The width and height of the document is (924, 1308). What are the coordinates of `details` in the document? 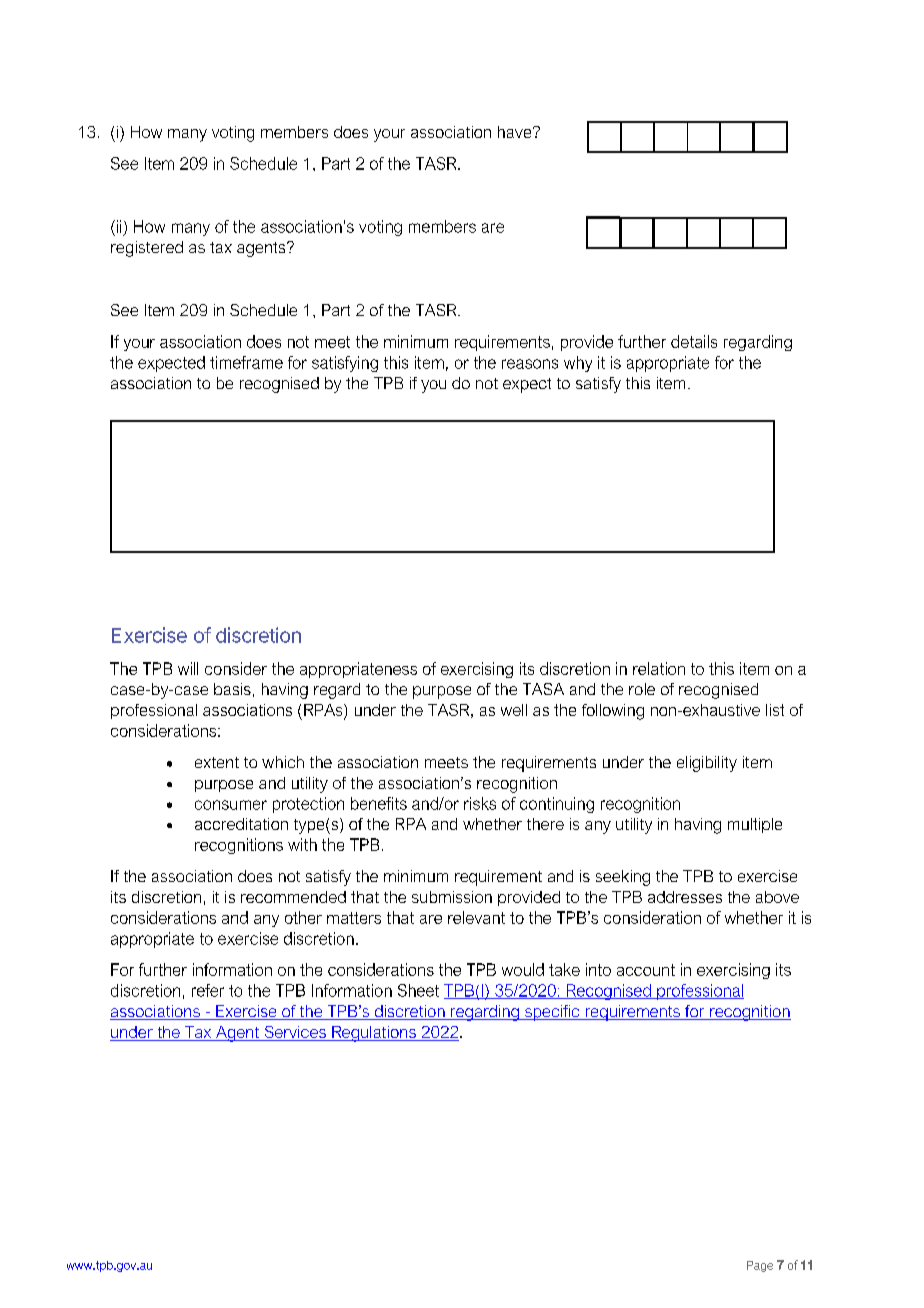 It's located at (694, 341).
